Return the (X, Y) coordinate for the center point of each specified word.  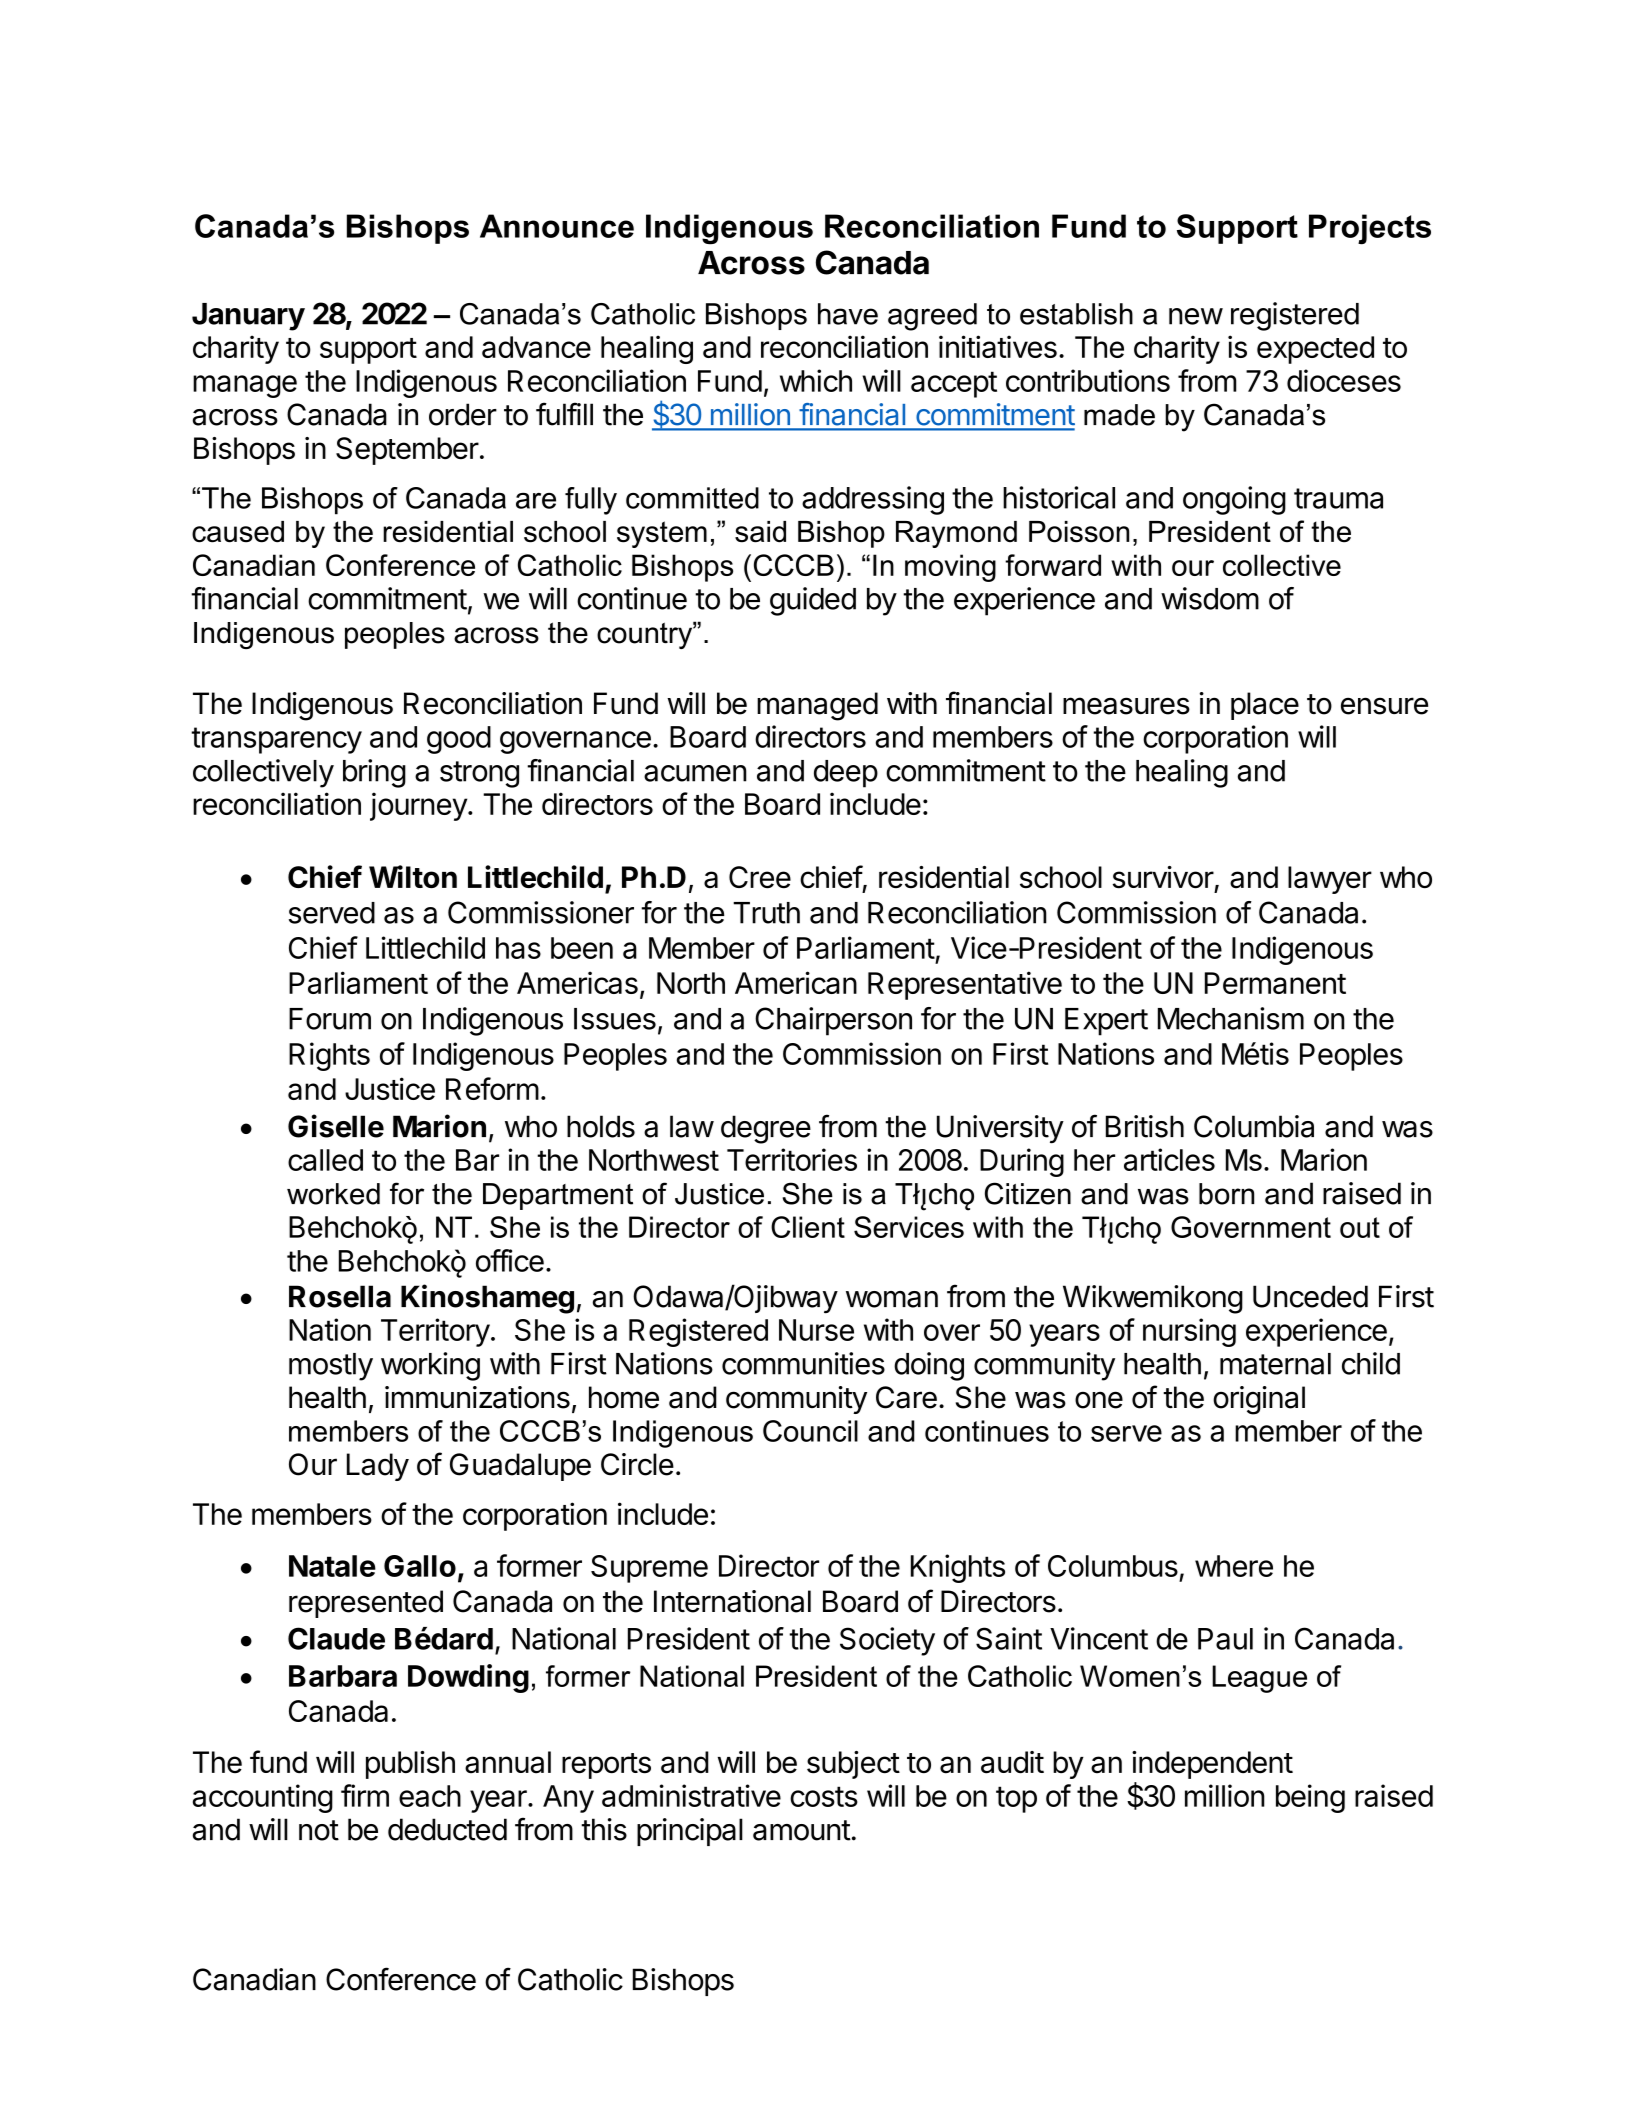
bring (374, 773)
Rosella (340, 1296)
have (848, 314)
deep (846, 774)
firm (365, 1795)
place (1265, 706)
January (248, 317)
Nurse (816, 1330)
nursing (1189, 1332)
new (1196, 316)
